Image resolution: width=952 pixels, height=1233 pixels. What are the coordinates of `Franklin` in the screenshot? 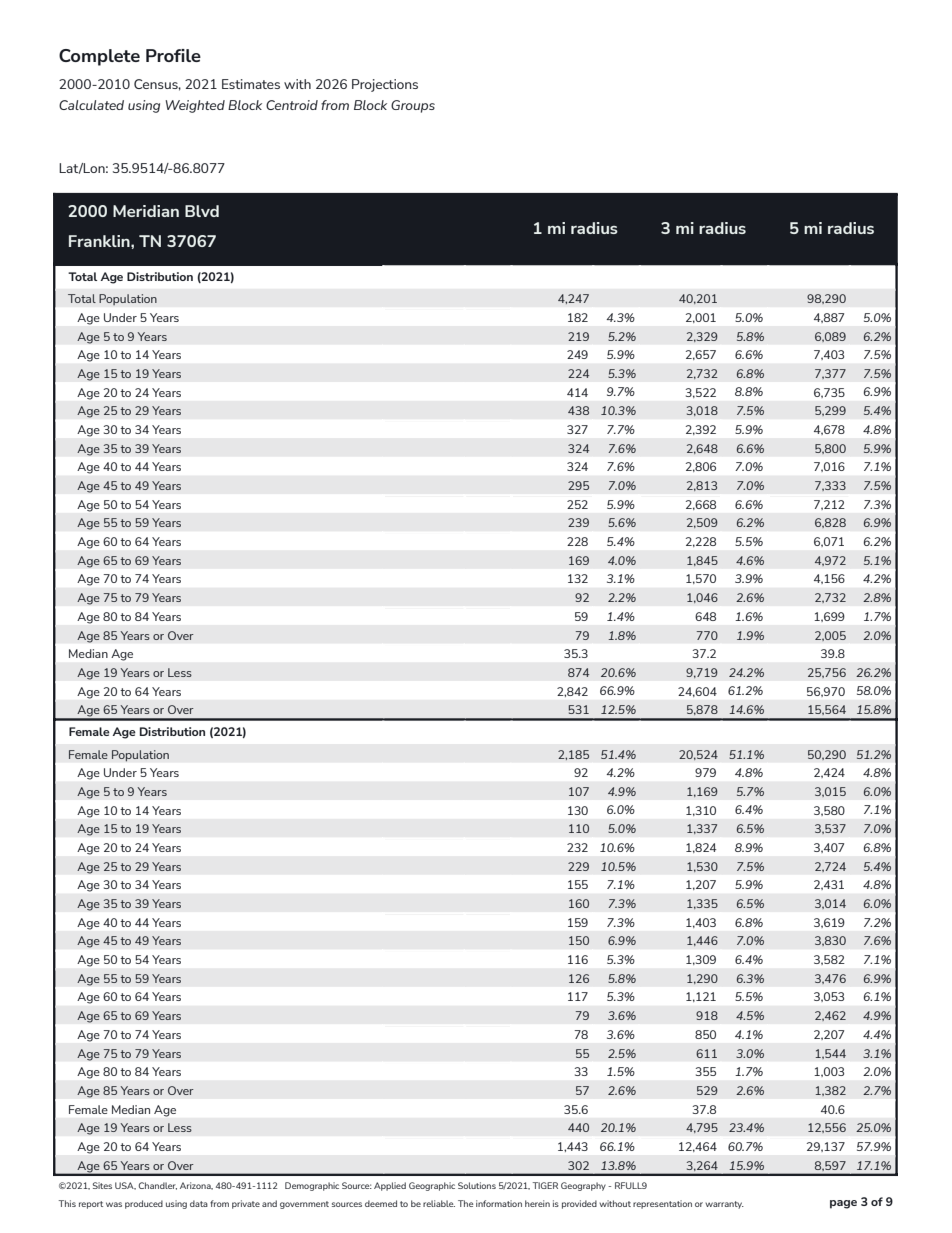 It's located at (100, 241).
